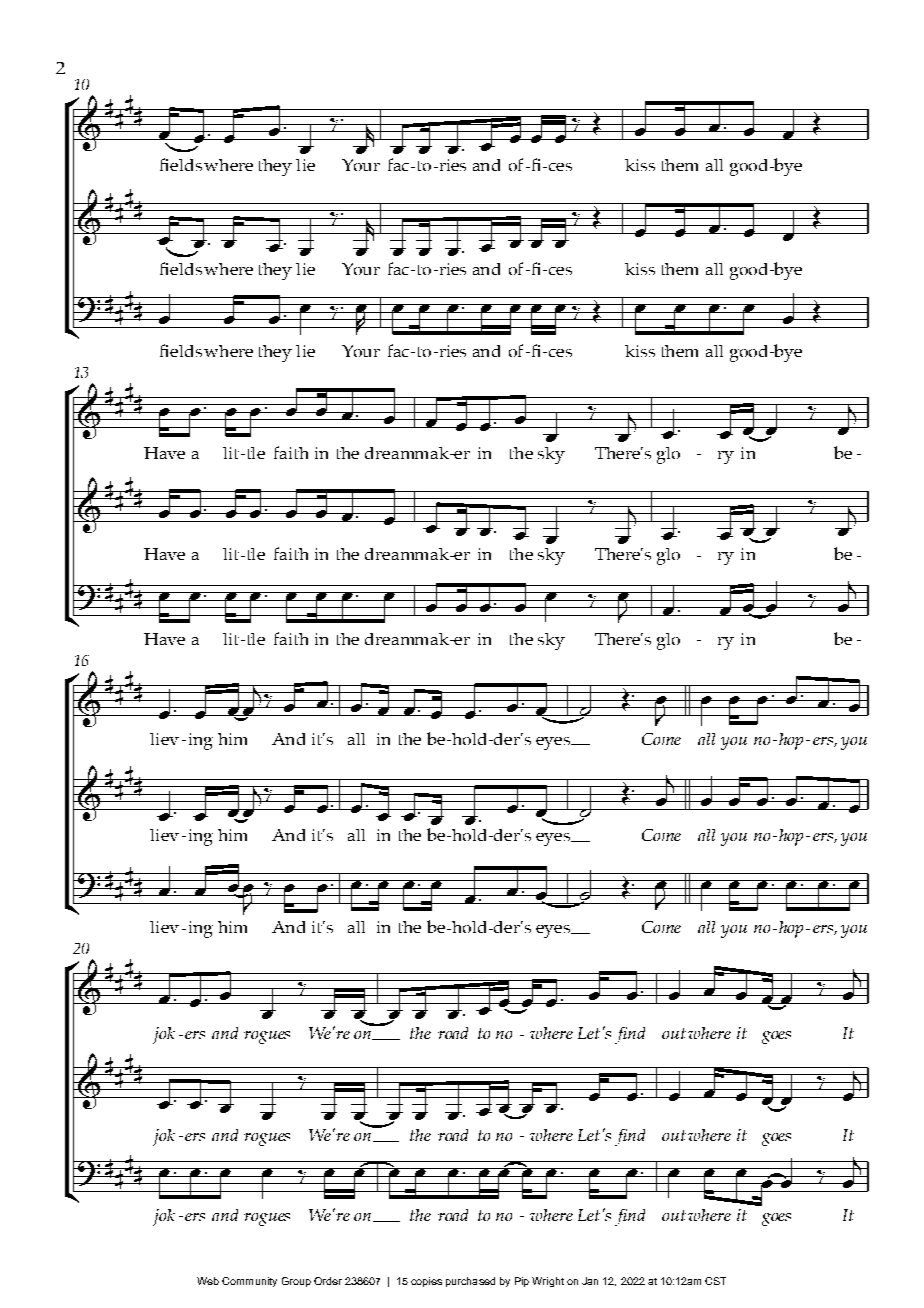  Describe the element at coordinates (548, 1282) in the screenshot. I see `Wright` at that location.
